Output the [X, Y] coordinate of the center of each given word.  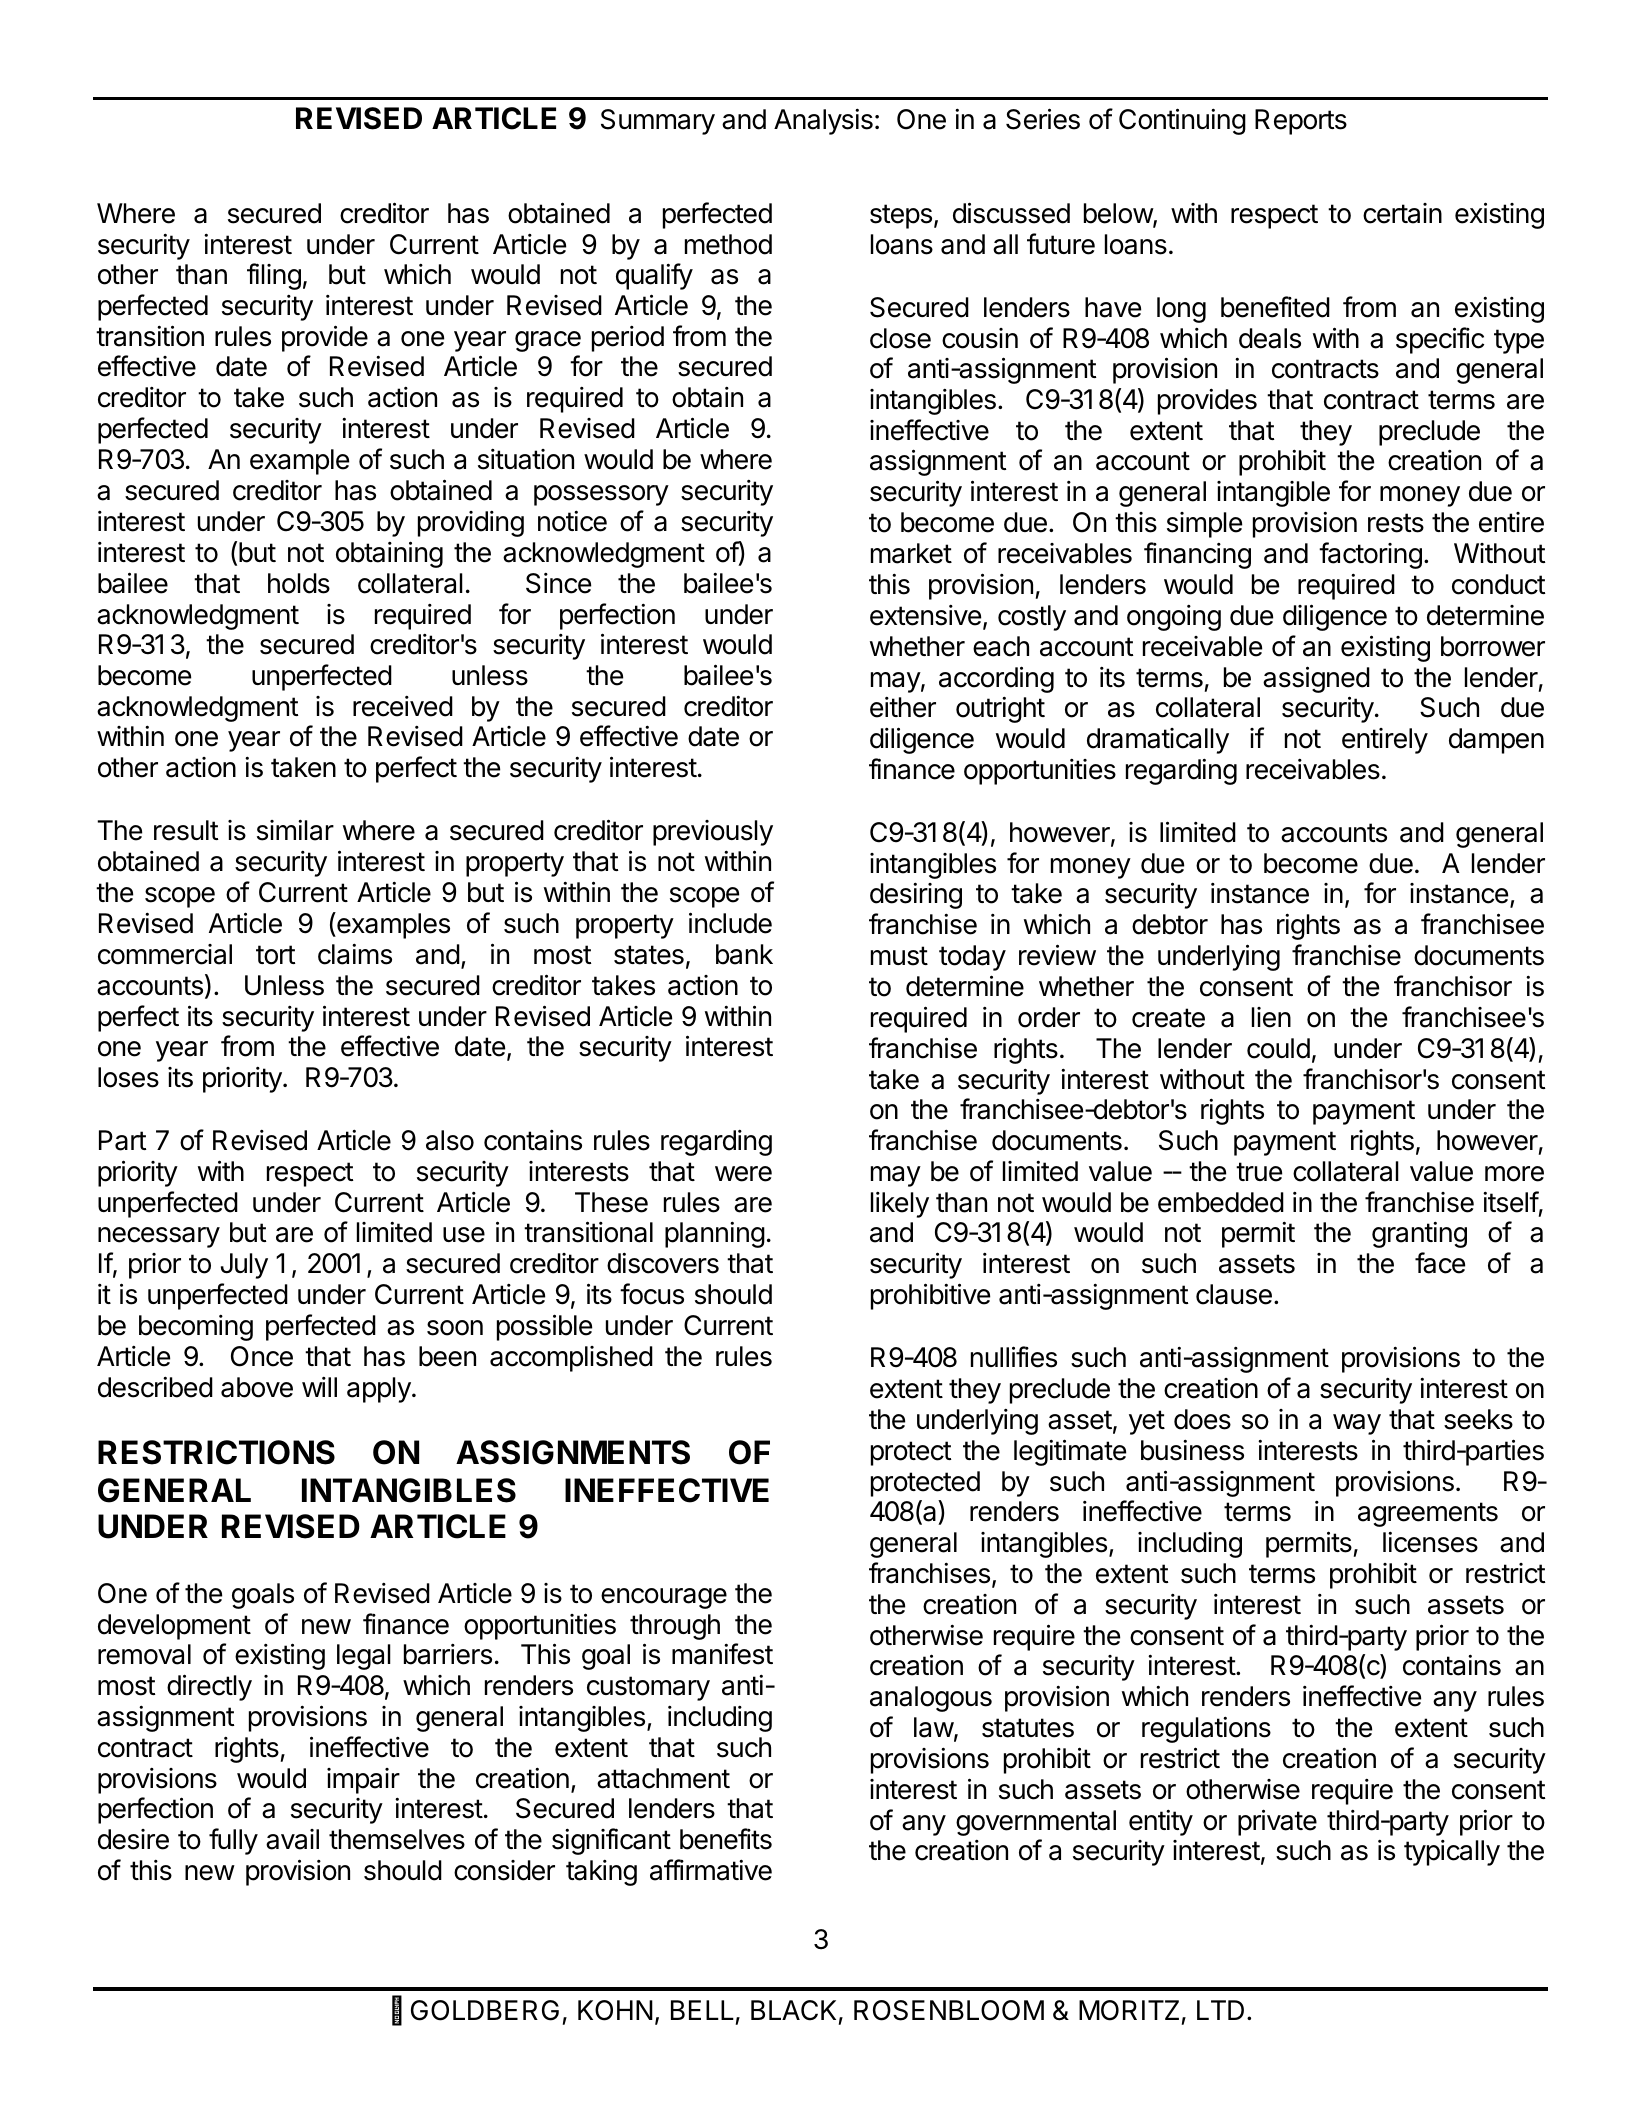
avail [292, 1839]
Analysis [823, 121]
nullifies [1014, 1357]
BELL [702, 2010]
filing [274, 276]
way [1357, 1424]
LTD [1220, 2010]
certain [1402, 213]
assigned [1316, 679]
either [903, 707]
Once [262, 1356]
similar [295, 830]
